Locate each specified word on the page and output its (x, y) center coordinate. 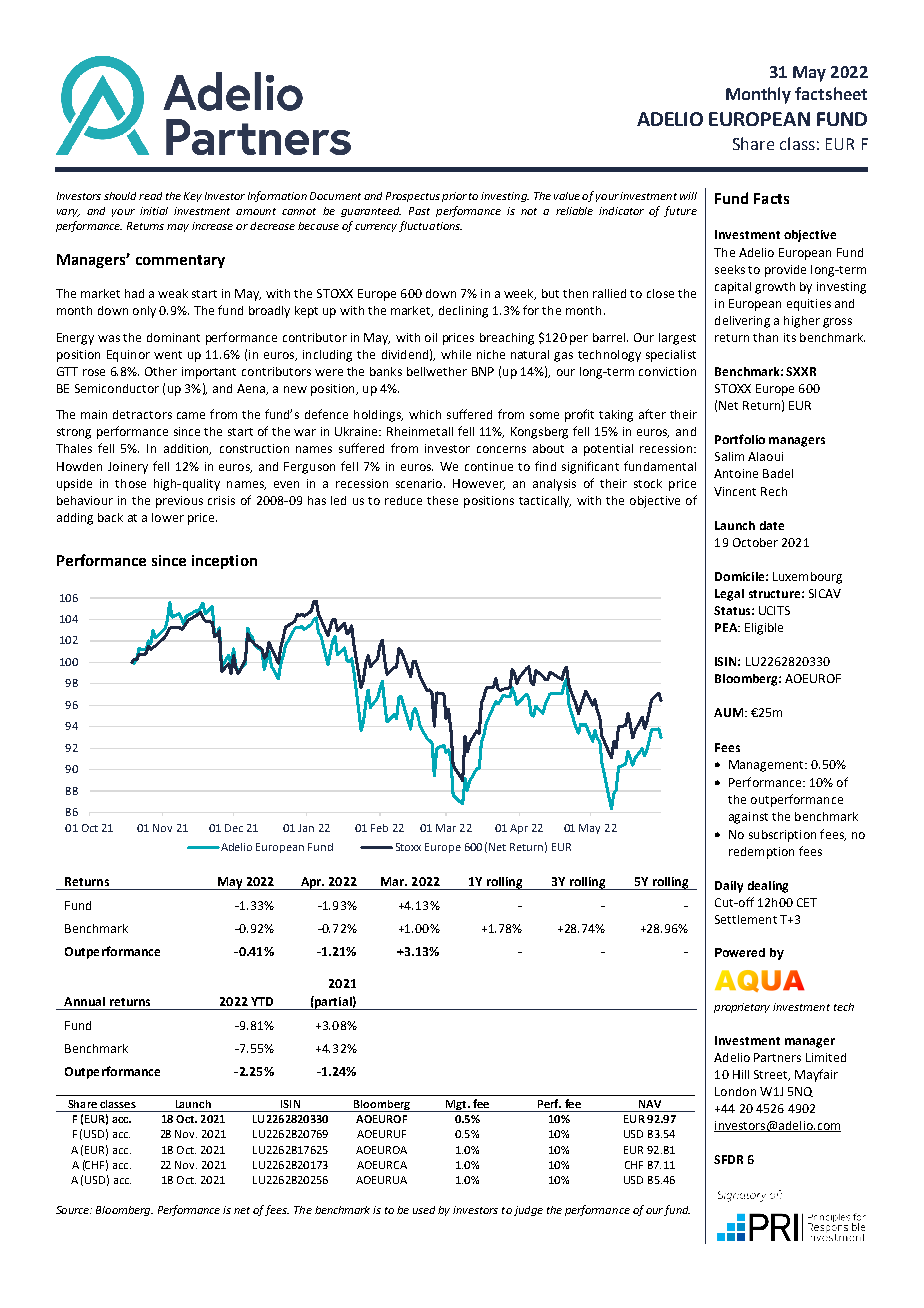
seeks (730, 269)
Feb (379, 828)
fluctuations (430, 226)
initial (154, 211)
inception (224, 562)
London (735, 1091)
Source (74, 1210)
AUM (730, 712)
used (424, 1210)
